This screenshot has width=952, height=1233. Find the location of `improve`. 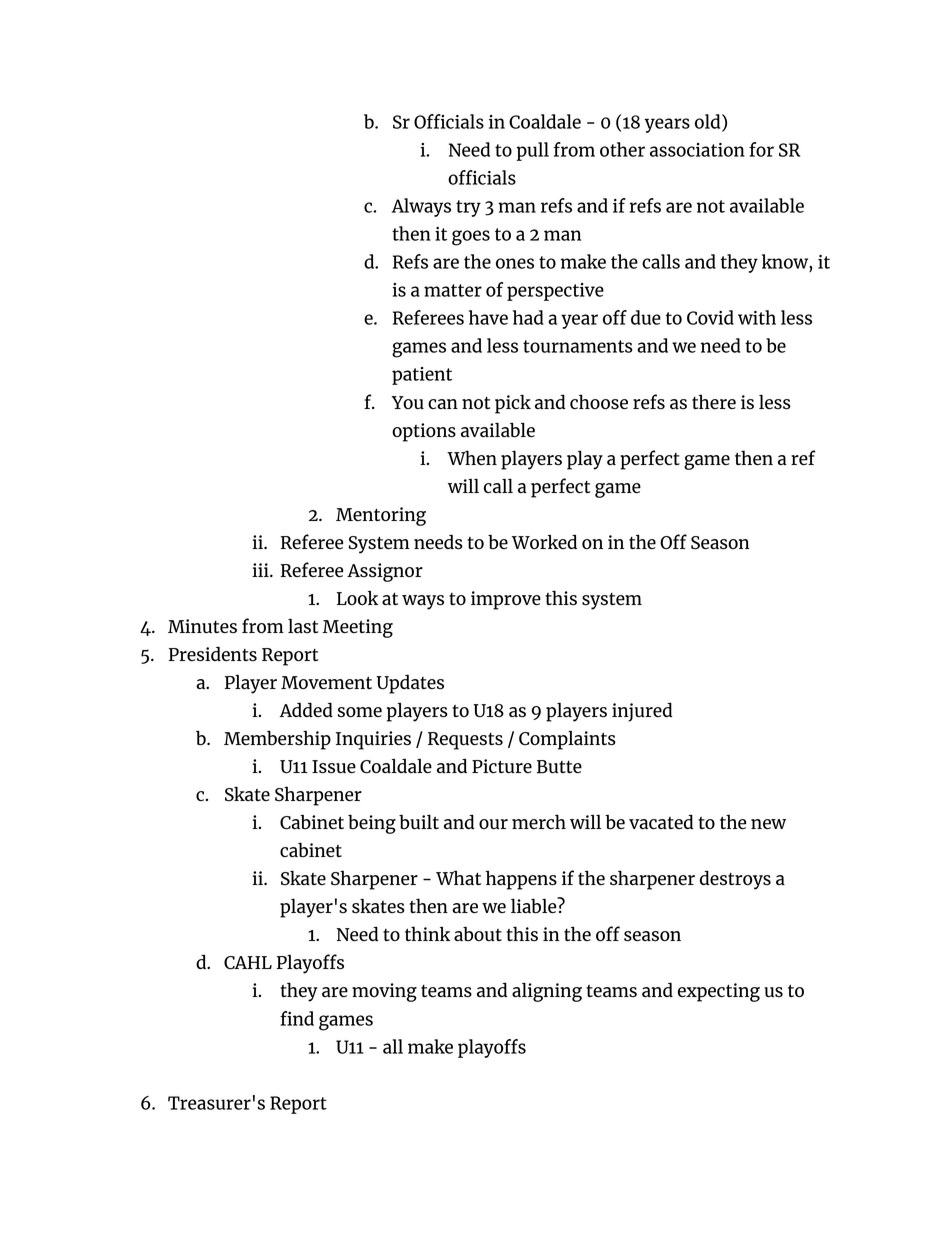

improve is located at coordinates (506, 600).
